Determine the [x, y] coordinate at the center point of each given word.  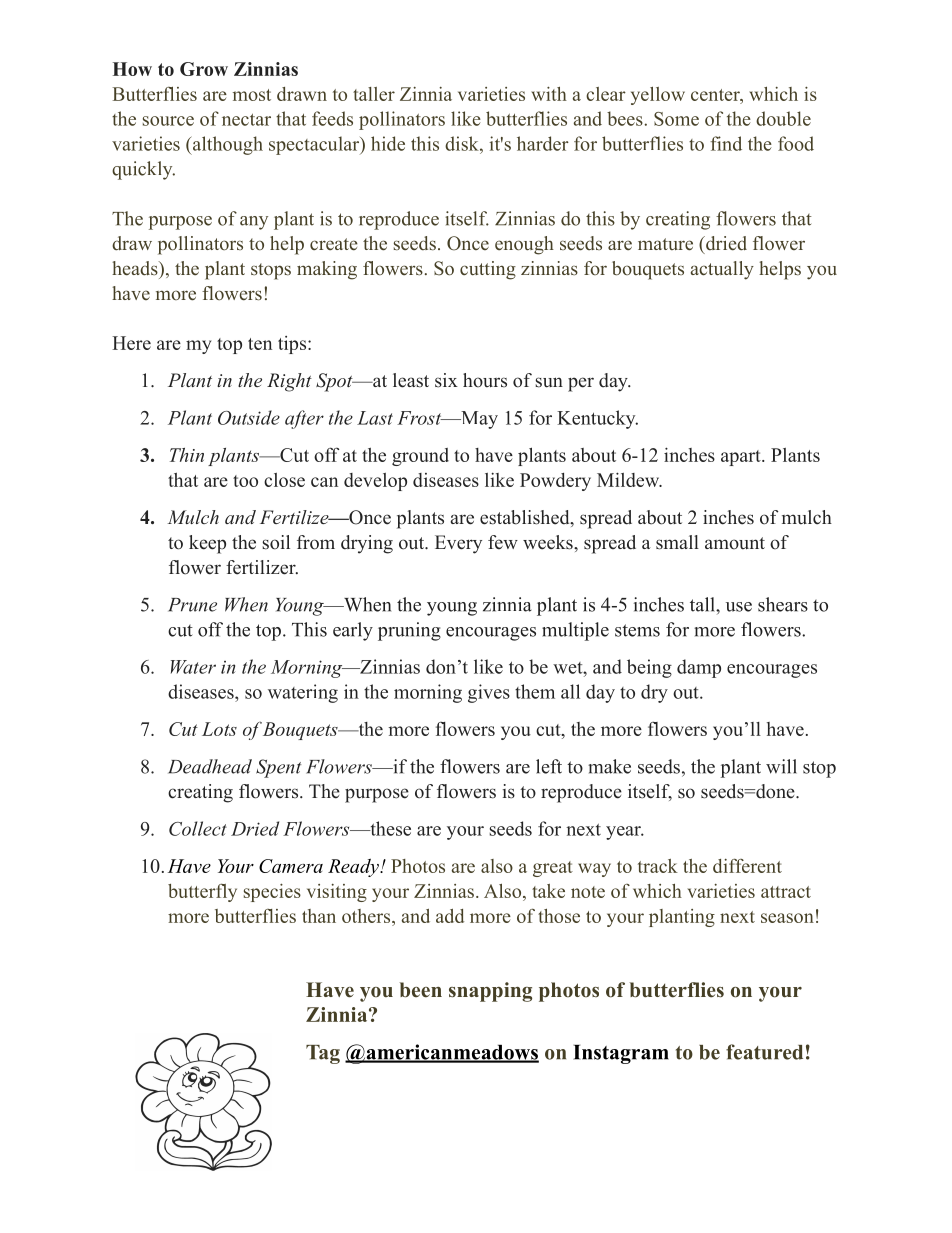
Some [676, 119]
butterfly [202, 892]
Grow [204, 69]
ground [420, 457]
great [553, 869]
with [549, 94]
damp [699, 668]
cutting [488, 270]
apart [742, 458]
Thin [187, 455]
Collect [198, 828]
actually [722, 270]
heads [136, 268]
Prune [192, 605]
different [747, 865]
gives [489, 693]
